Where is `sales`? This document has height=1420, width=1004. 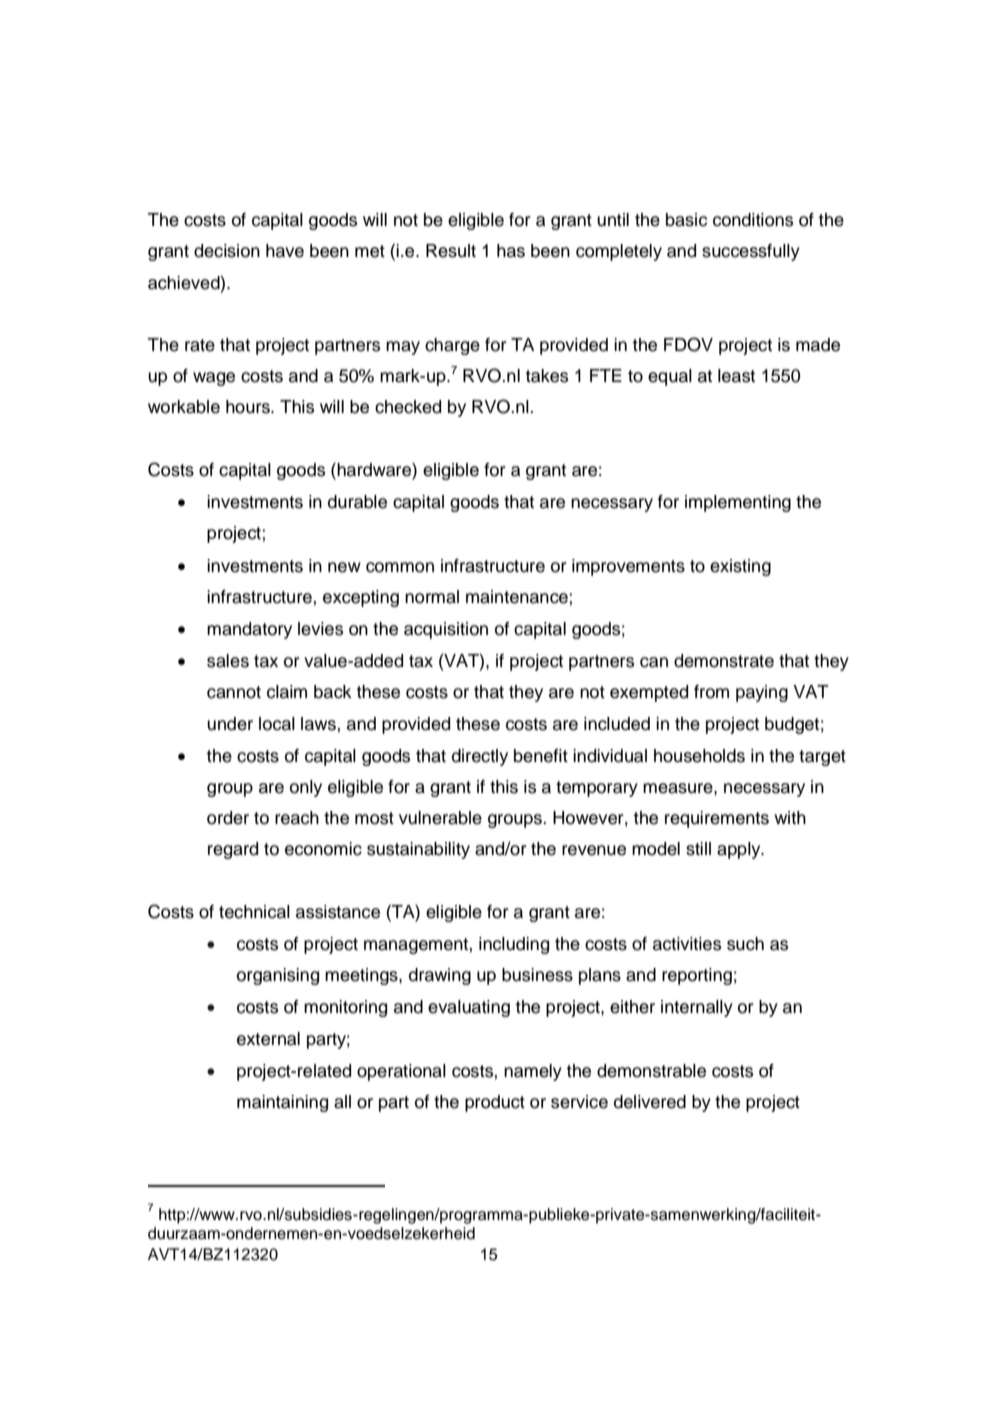 sales is located at coordinates (228, 661).
